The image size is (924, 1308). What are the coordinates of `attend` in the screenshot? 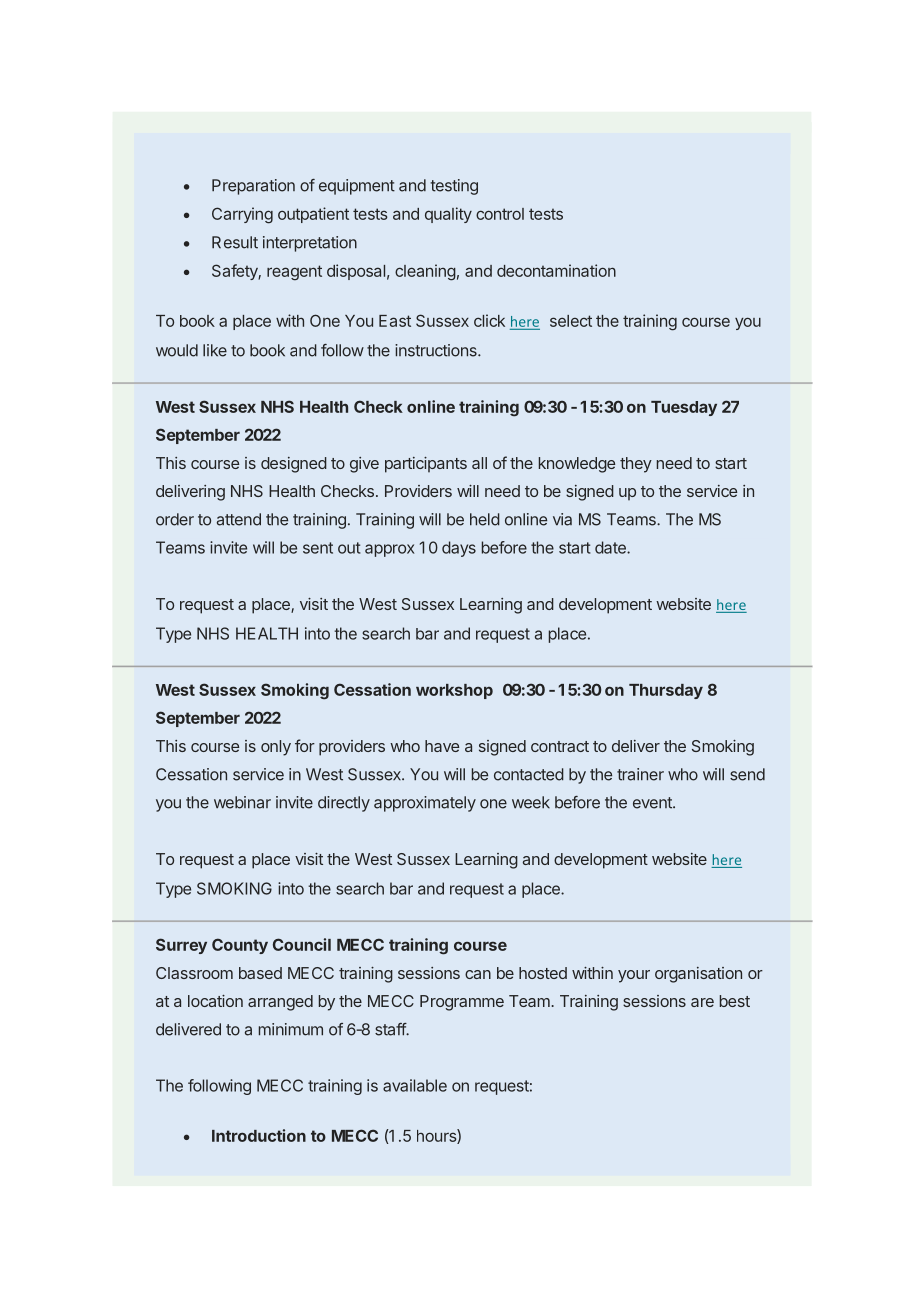 It's located at (239, 519).
